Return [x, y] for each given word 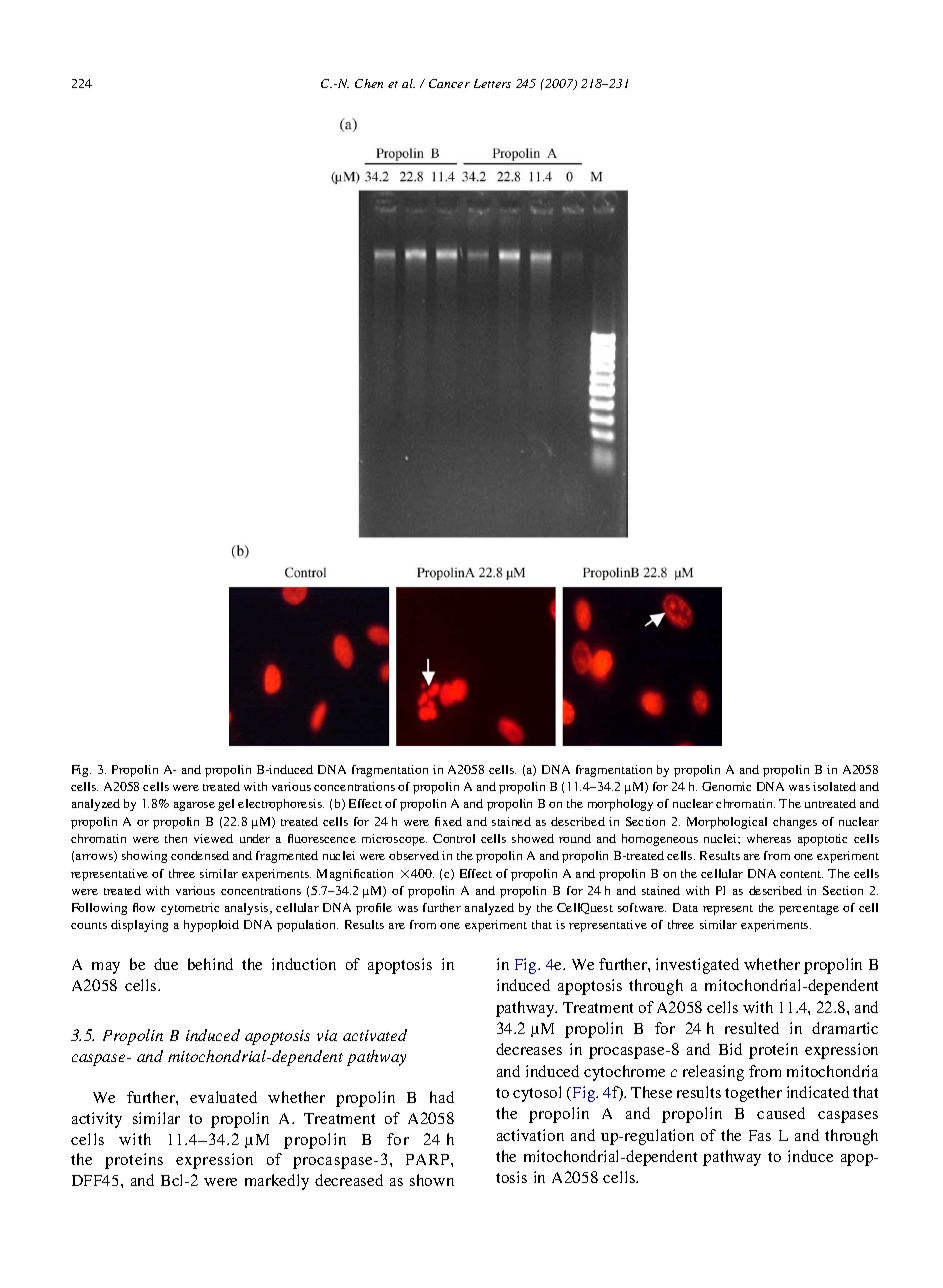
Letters [492, 83]
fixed [448, 821]
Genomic [726, 786]
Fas [760, 1135]
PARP [429, 1159]
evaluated [223, 1097]
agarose [194, 806]
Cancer [449, 83]
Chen [369, 83]
